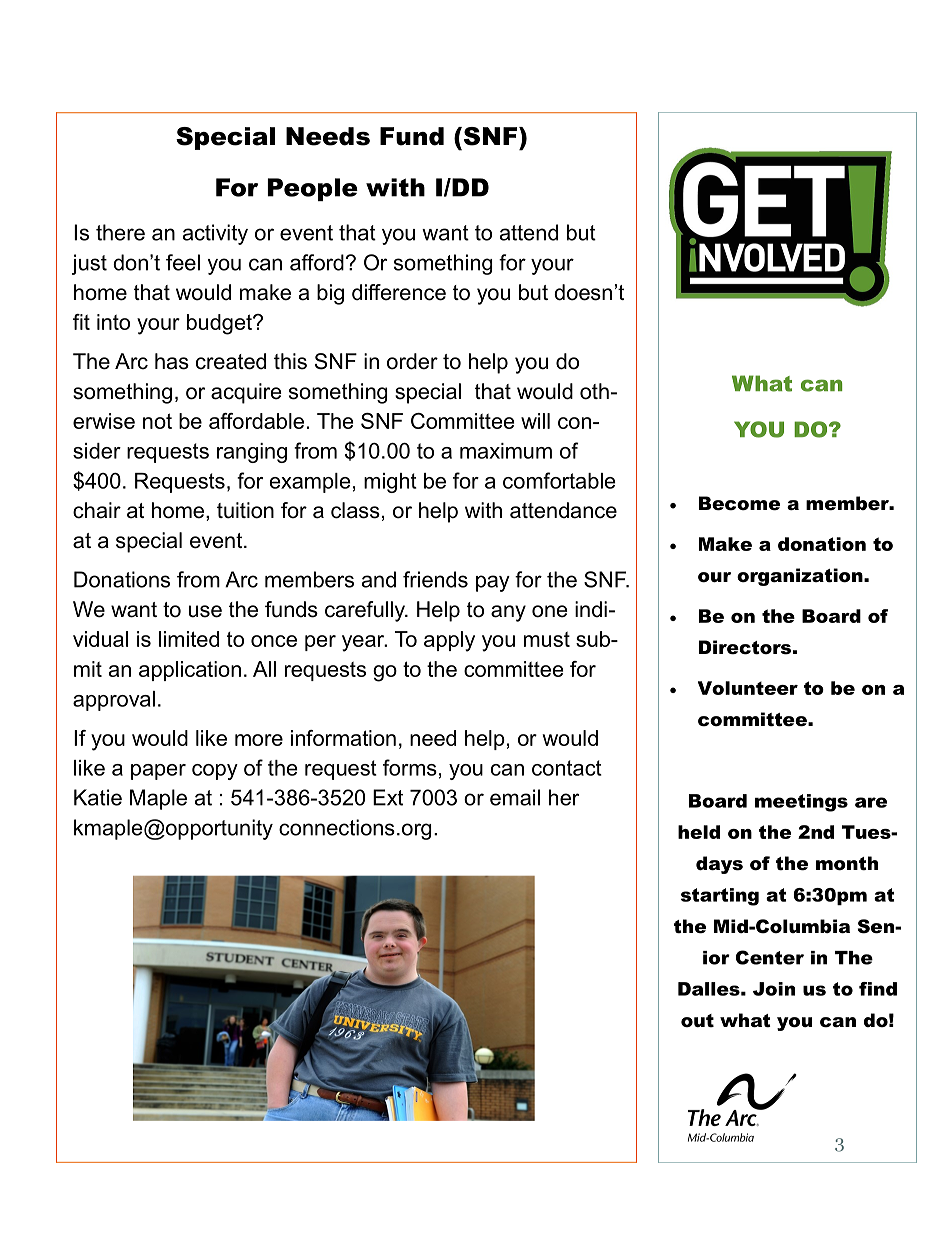 The width and height of the image is (952, 1233). Describe the element at coordinates (412, 361) in the image. I see `order` at that location.
